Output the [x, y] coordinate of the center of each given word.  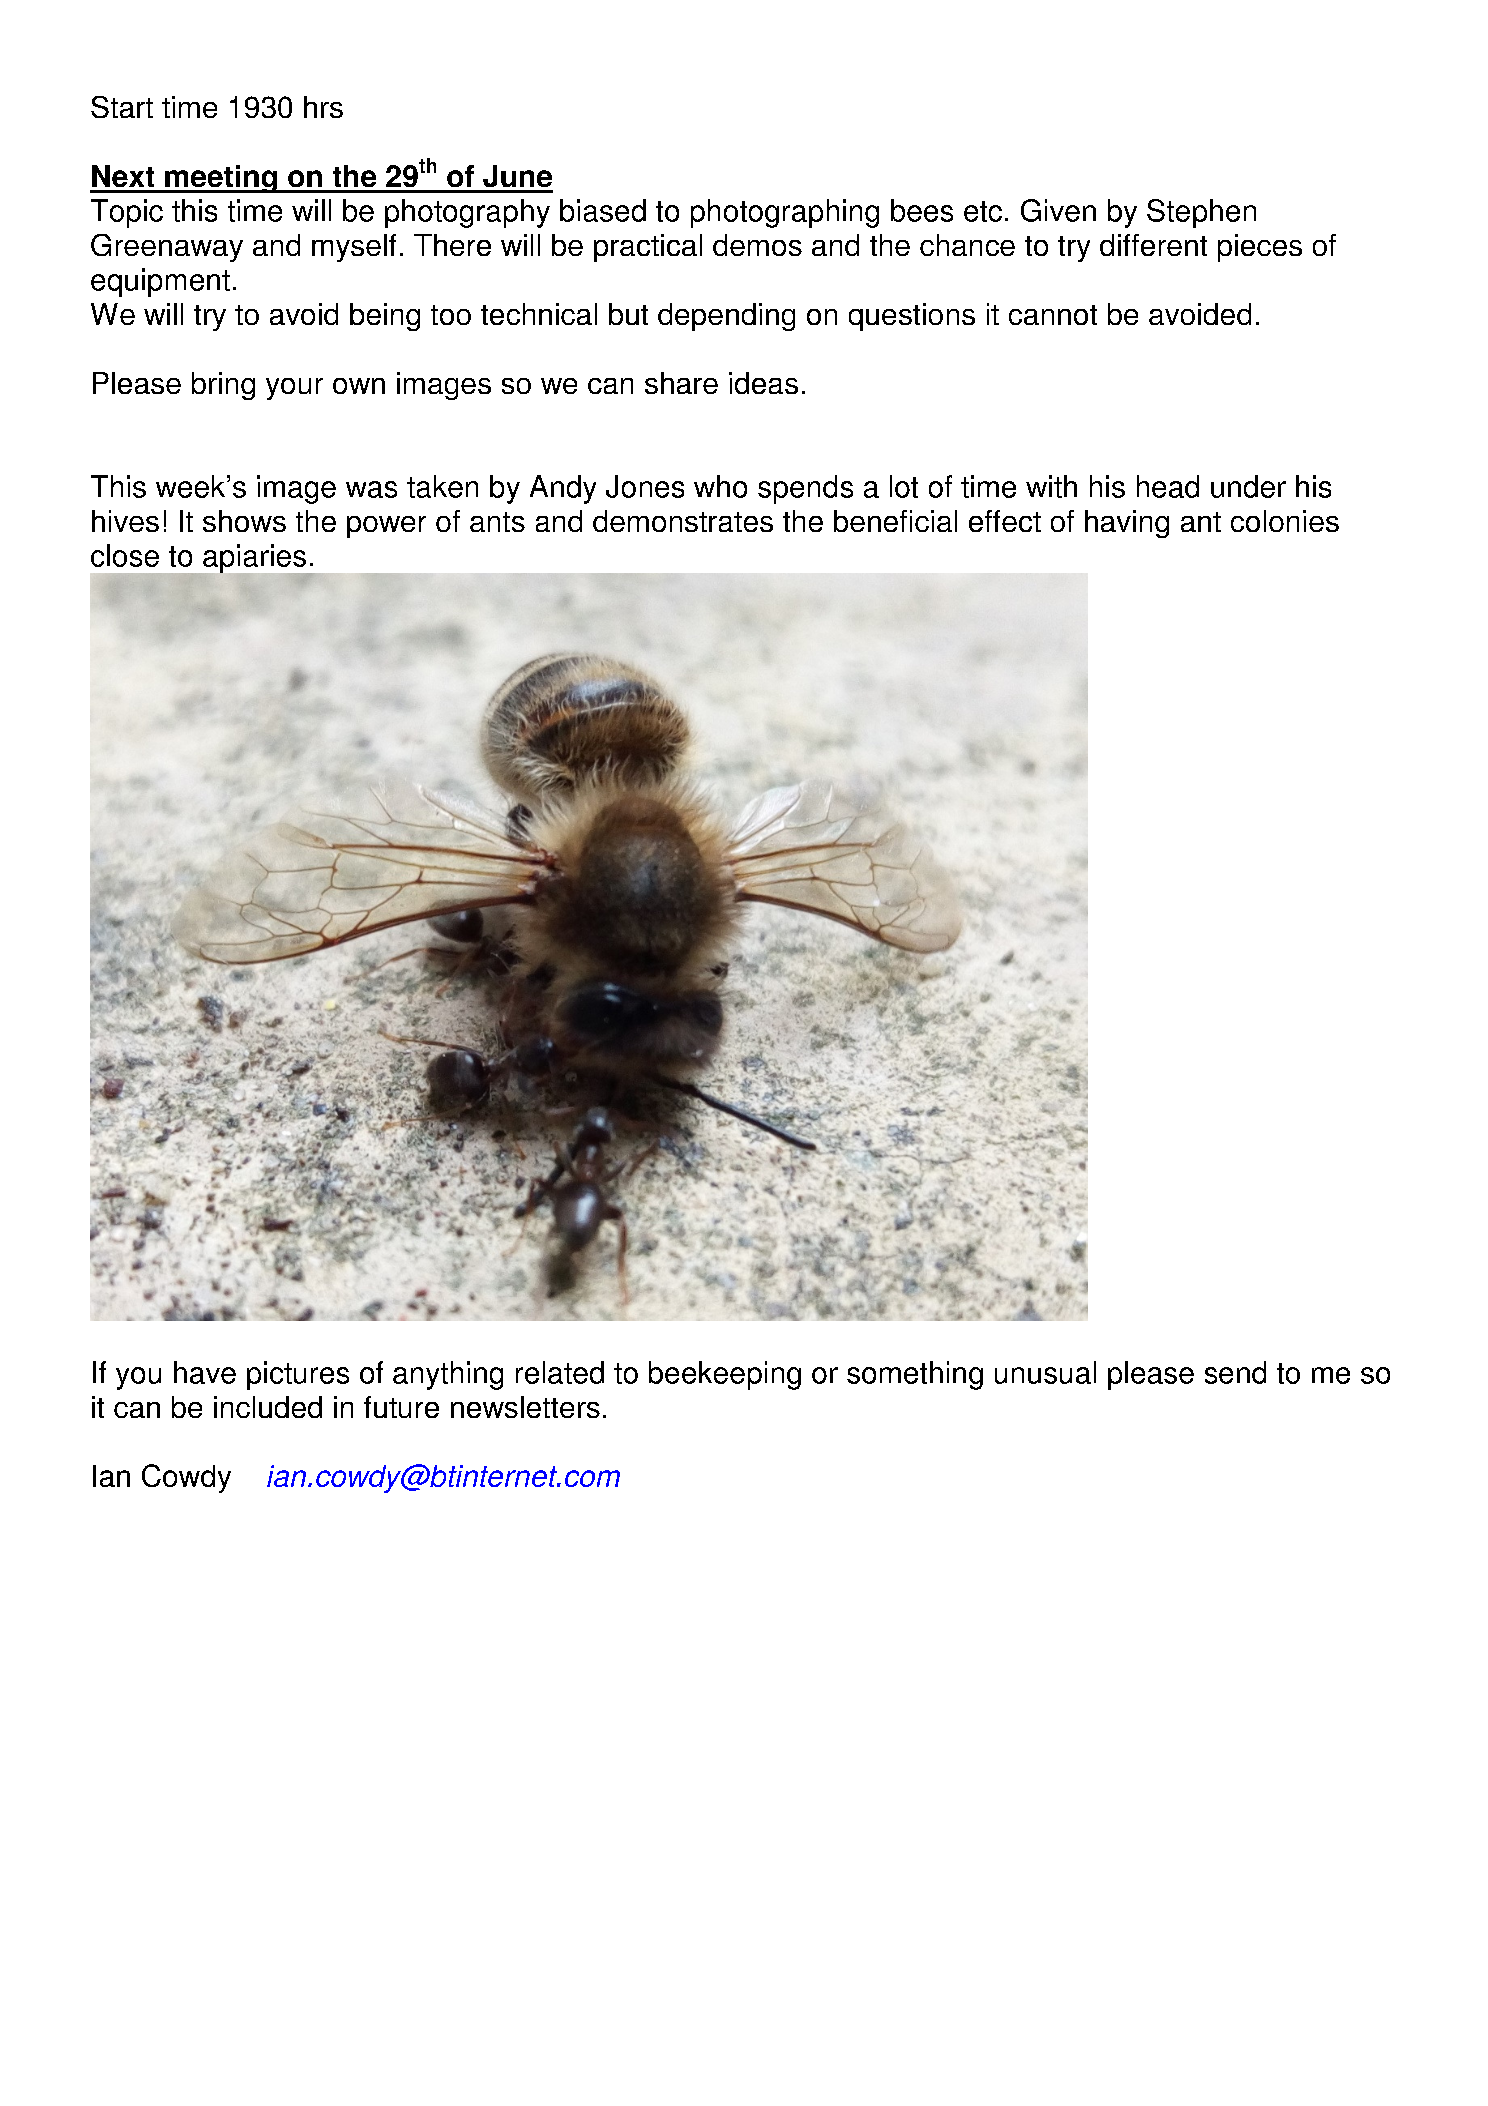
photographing [785, 213]
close [125, 555]
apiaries [256, 559]
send [1235, 1372]
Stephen [1201, 213]
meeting [221, 179]
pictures [298, 1375]
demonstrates [683, 521]
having [1127, 524]
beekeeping [725, 1375]
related [560, 1372]
